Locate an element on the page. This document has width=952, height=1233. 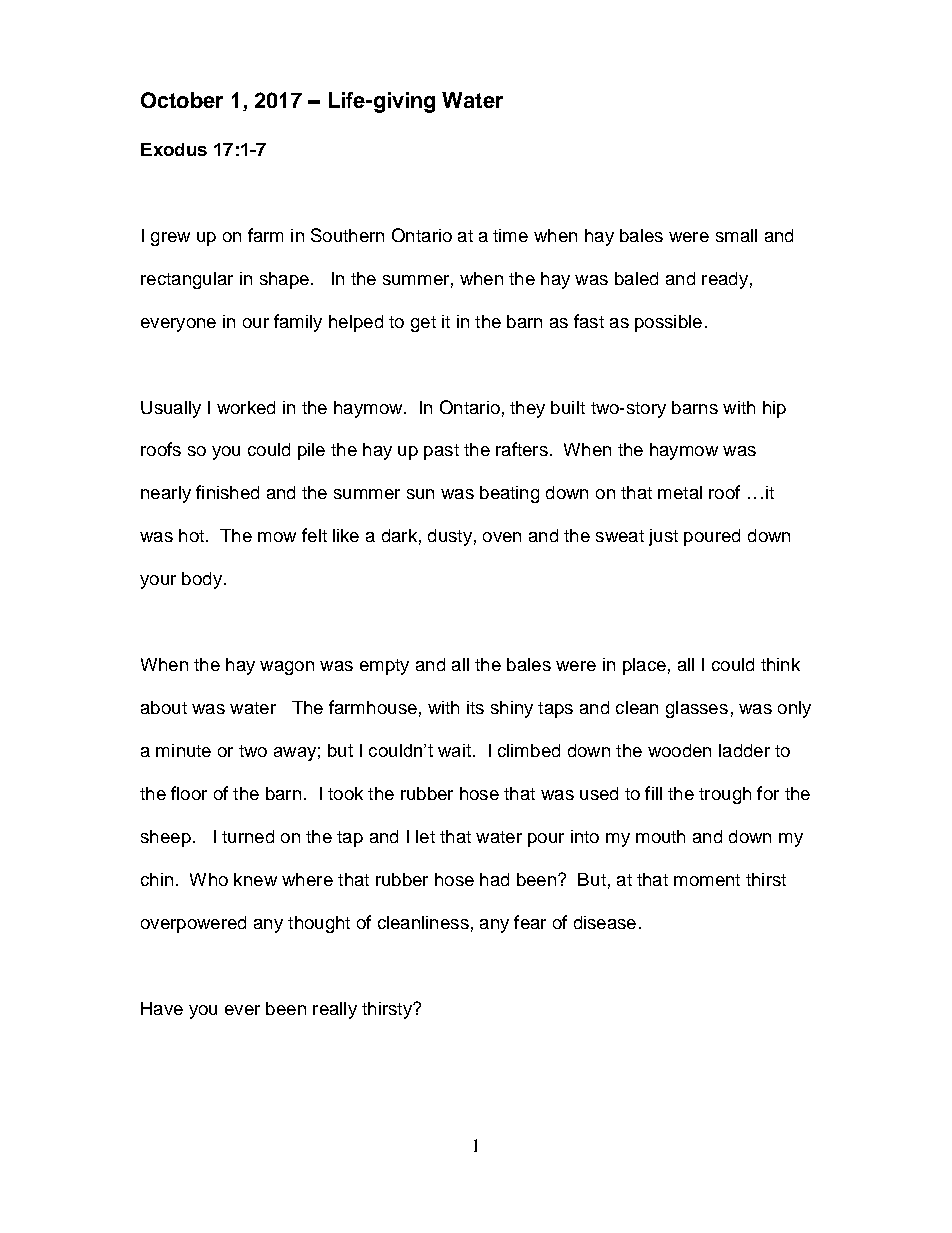
fear is located at coordinates (530, 922).
